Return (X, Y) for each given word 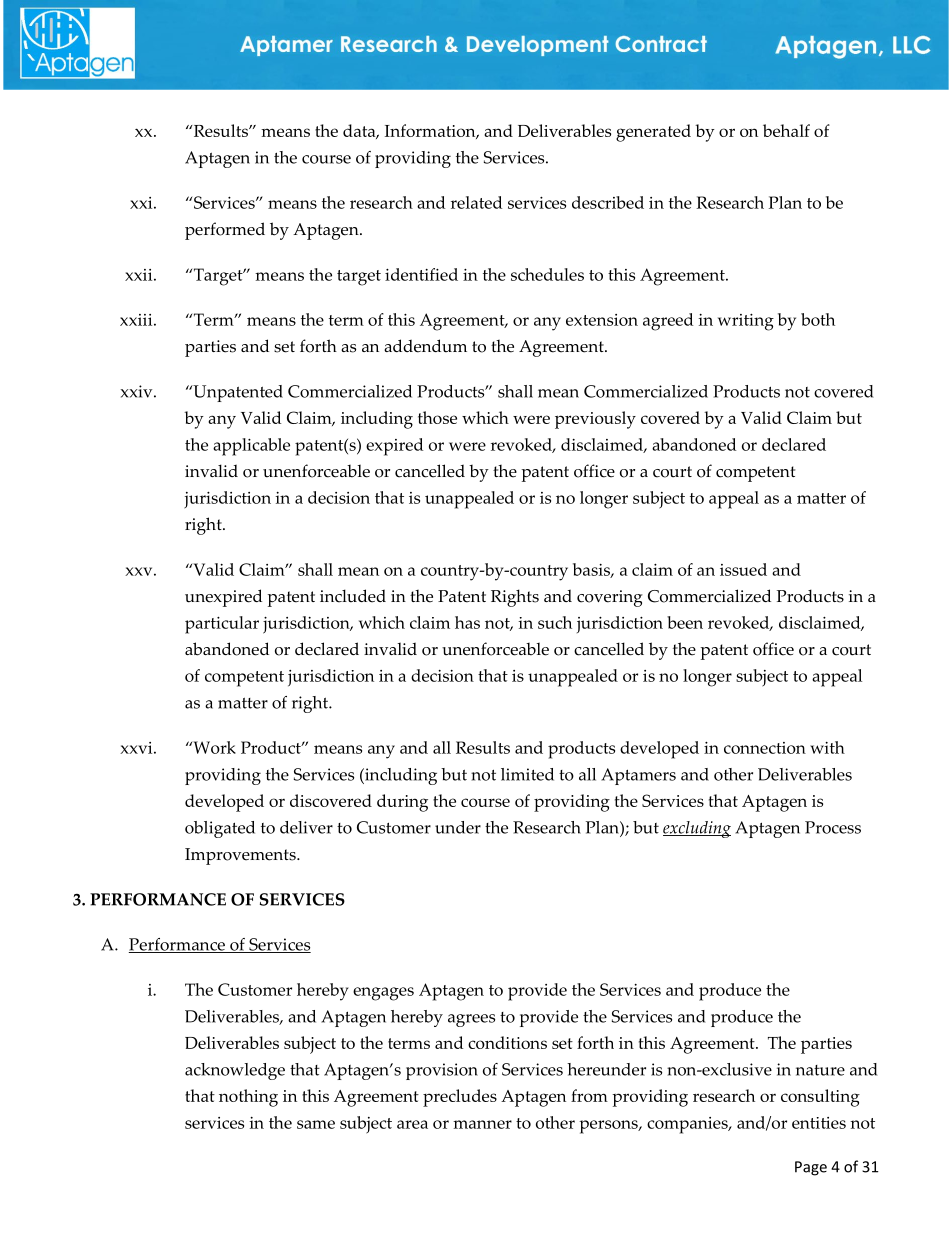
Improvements (241, 856)
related (476, 202)
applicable (251, 447)
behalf (786, 130)
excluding (697, 829)
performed (225, 231)
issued (743, 569)
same (316, 1124)
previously (595, 420)
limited (527, 774)
